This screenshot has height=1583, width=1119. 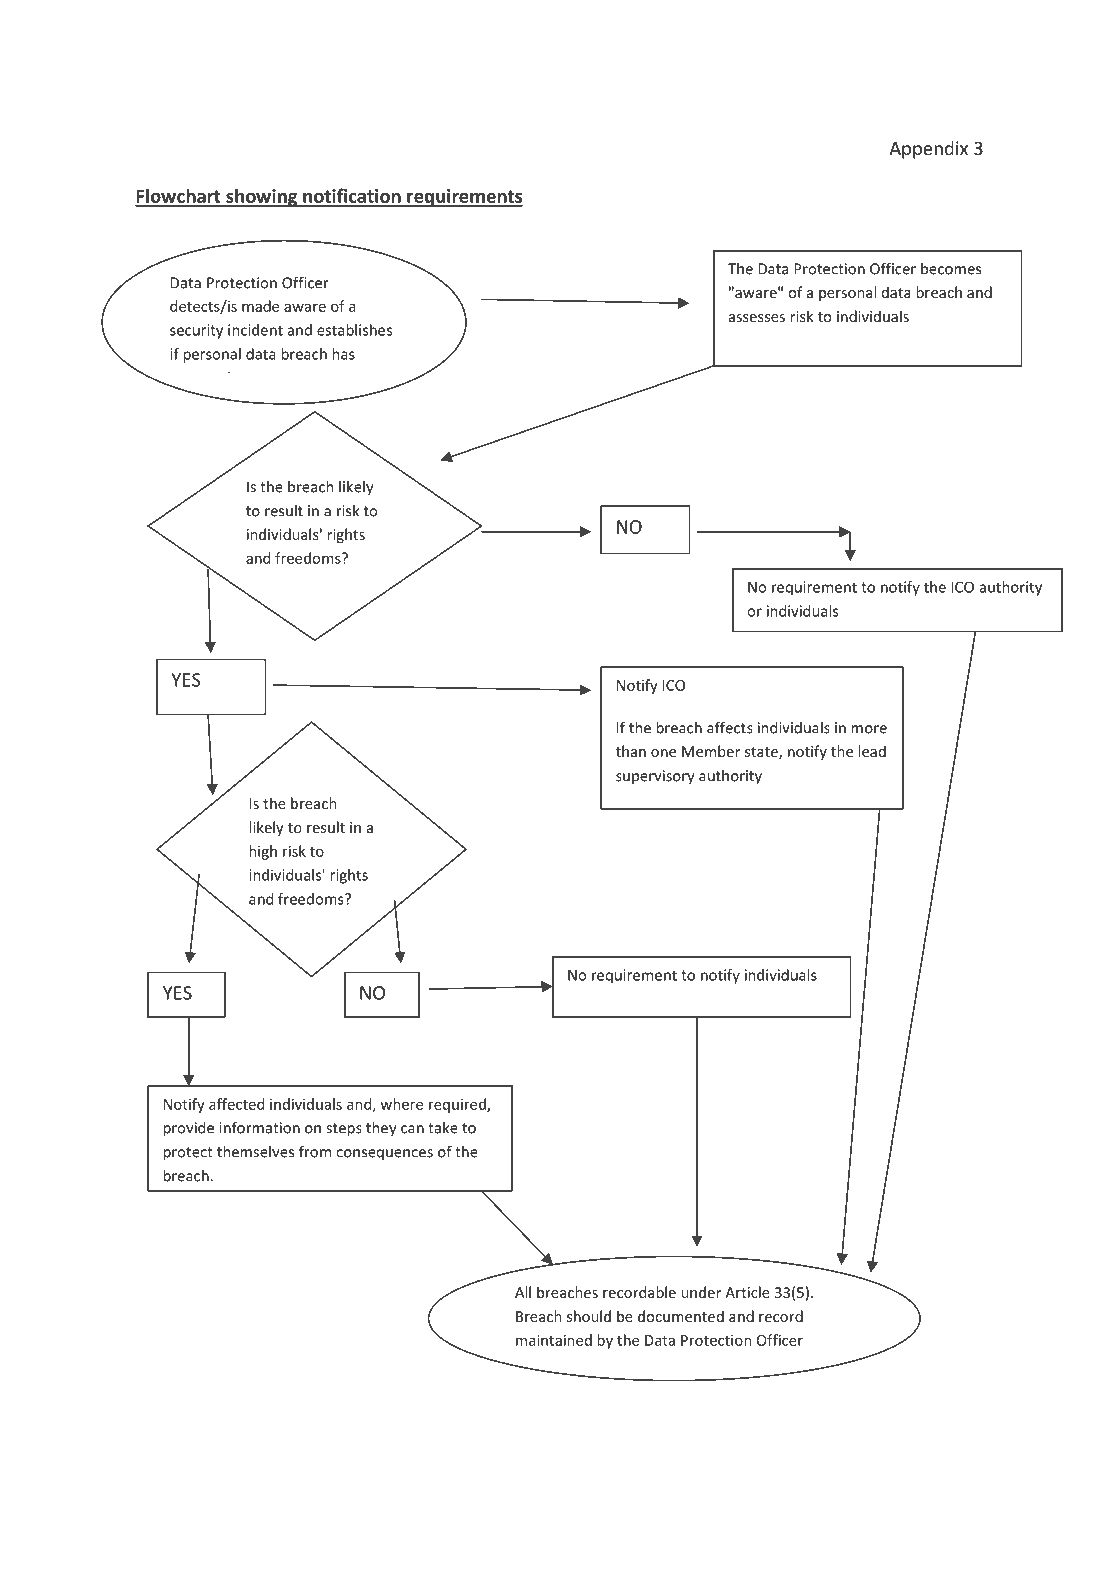 What do you see at coordinates (747, 1292) in the screenshot?
I see `Article` at bounding box center [747, 1292].
